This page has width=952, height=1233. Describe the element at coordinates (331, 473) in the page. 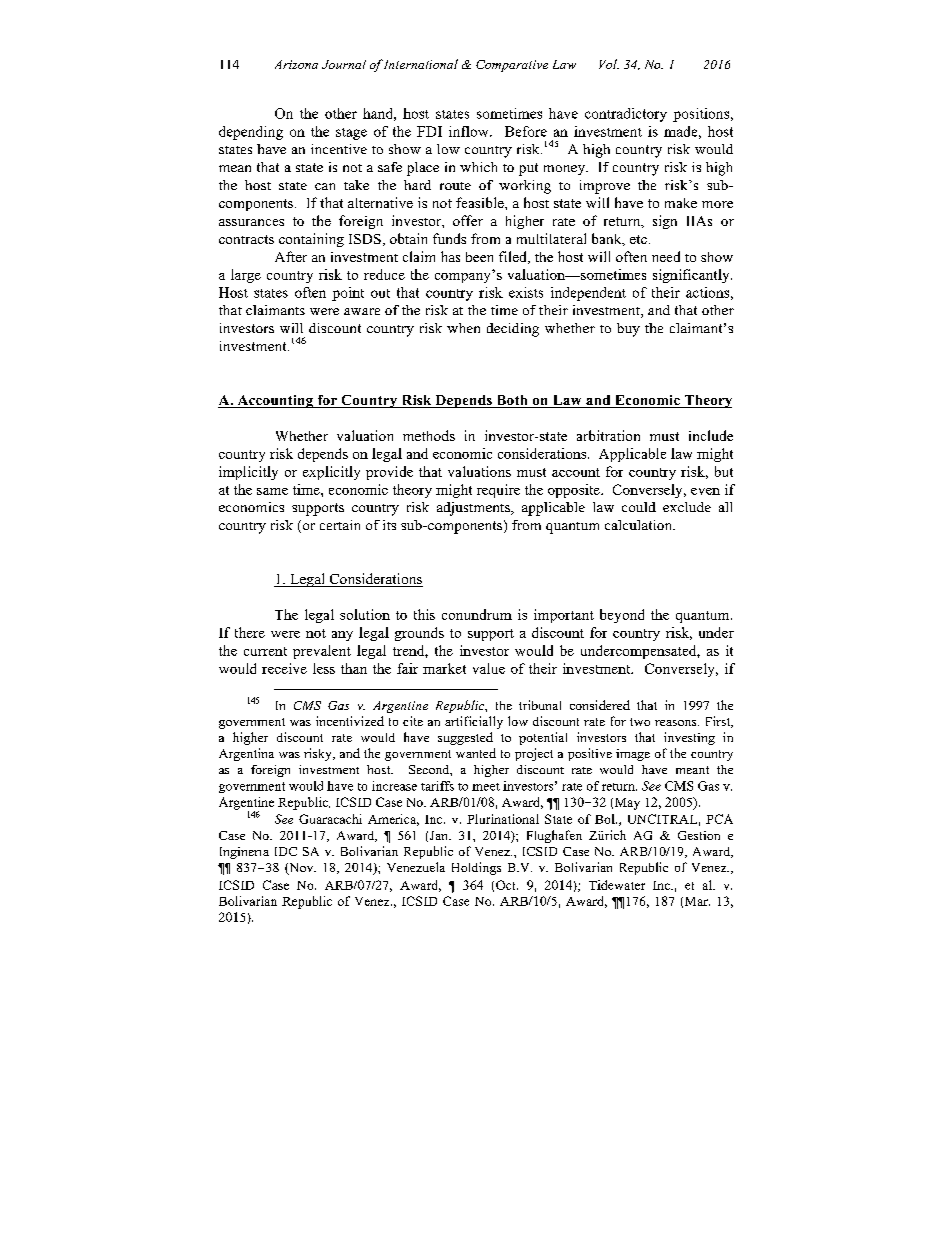

I see `explicitly` at that location.
